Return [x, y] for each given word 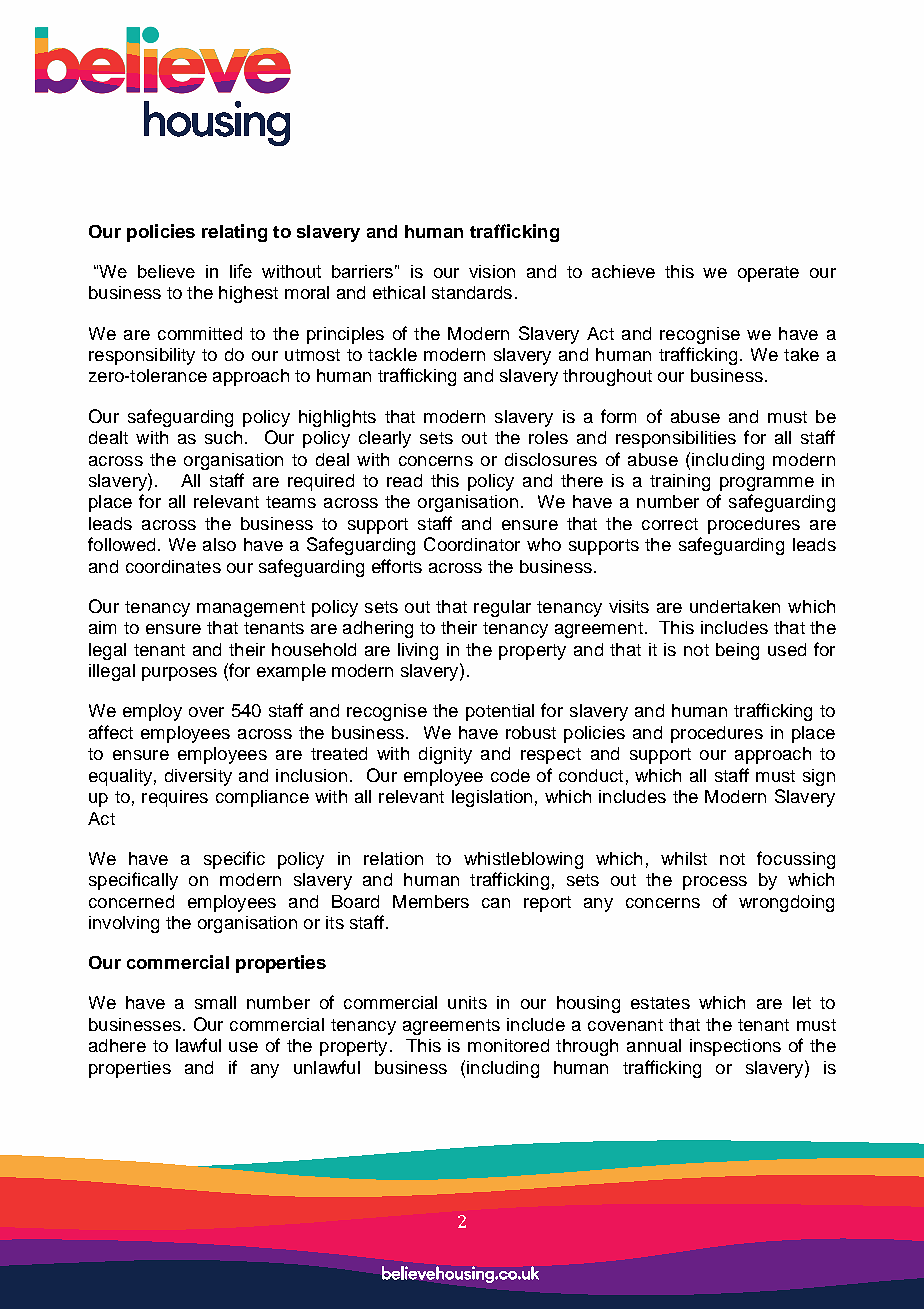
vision [492, 271]
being [737, 651]
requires [175, 798]
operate [768, 274]
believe [166, 271]
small [215, 1002]
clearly [385, 439]
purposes [179, 674]
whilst [684, 858]
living [418, 651]
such [223, 437]
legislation [492, 798]
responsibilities [676, 439]
